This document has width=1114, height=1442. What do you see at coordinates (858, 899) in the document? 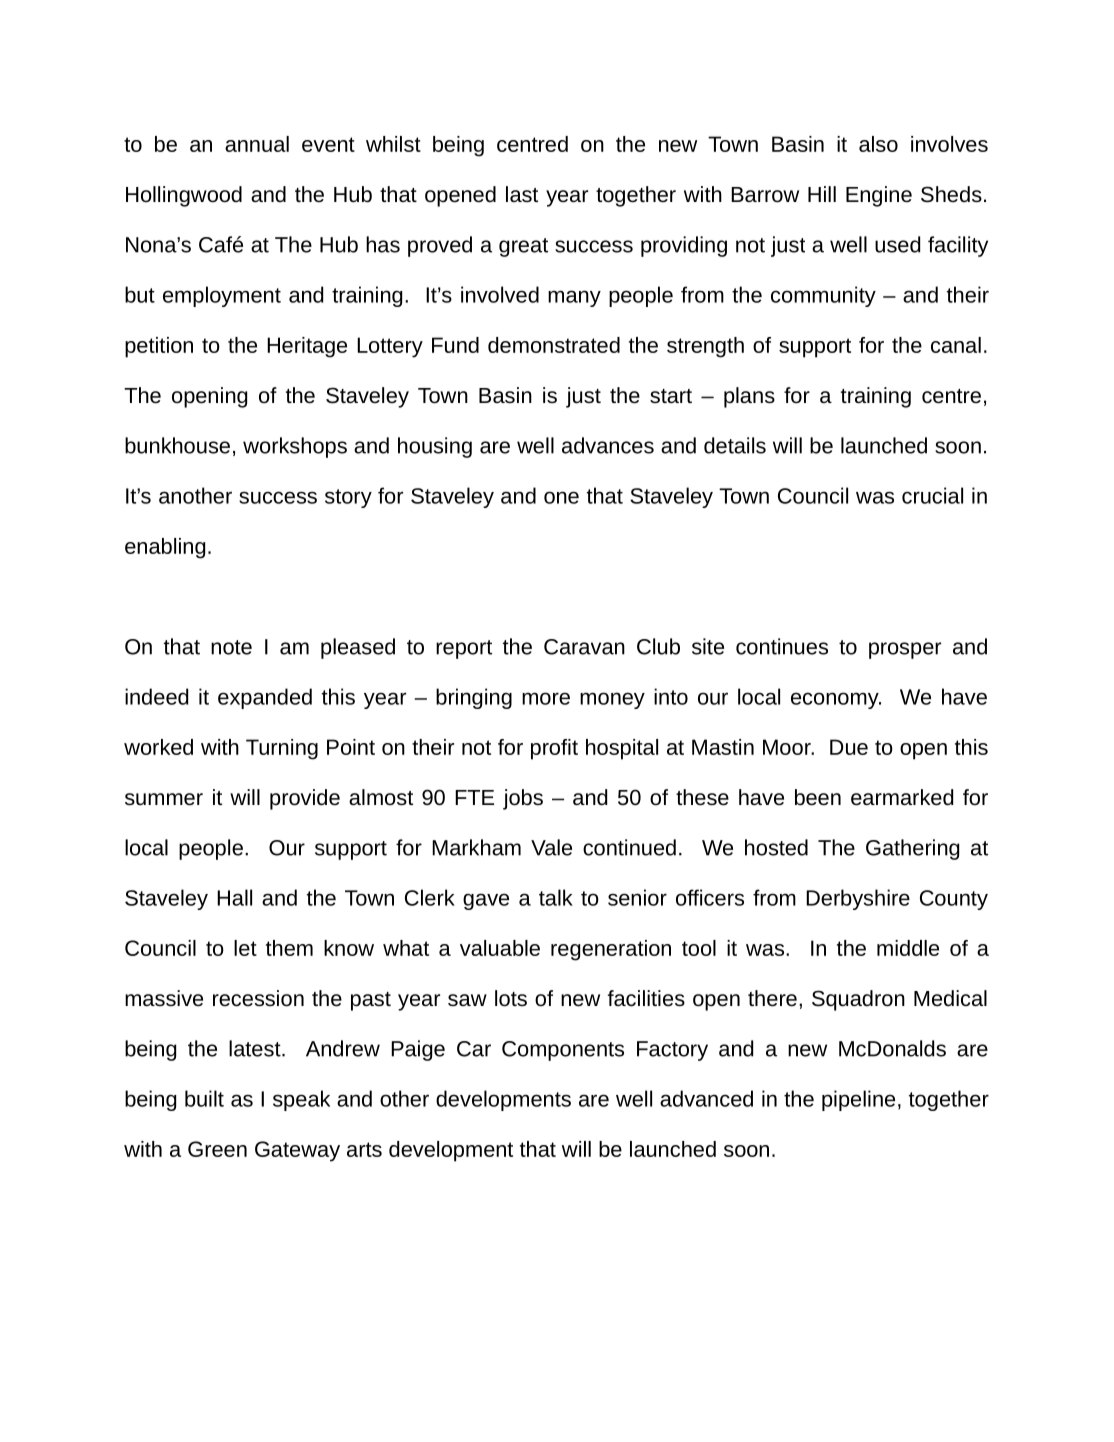
I see `Derbyshire` at bounding box center [858, 899].
